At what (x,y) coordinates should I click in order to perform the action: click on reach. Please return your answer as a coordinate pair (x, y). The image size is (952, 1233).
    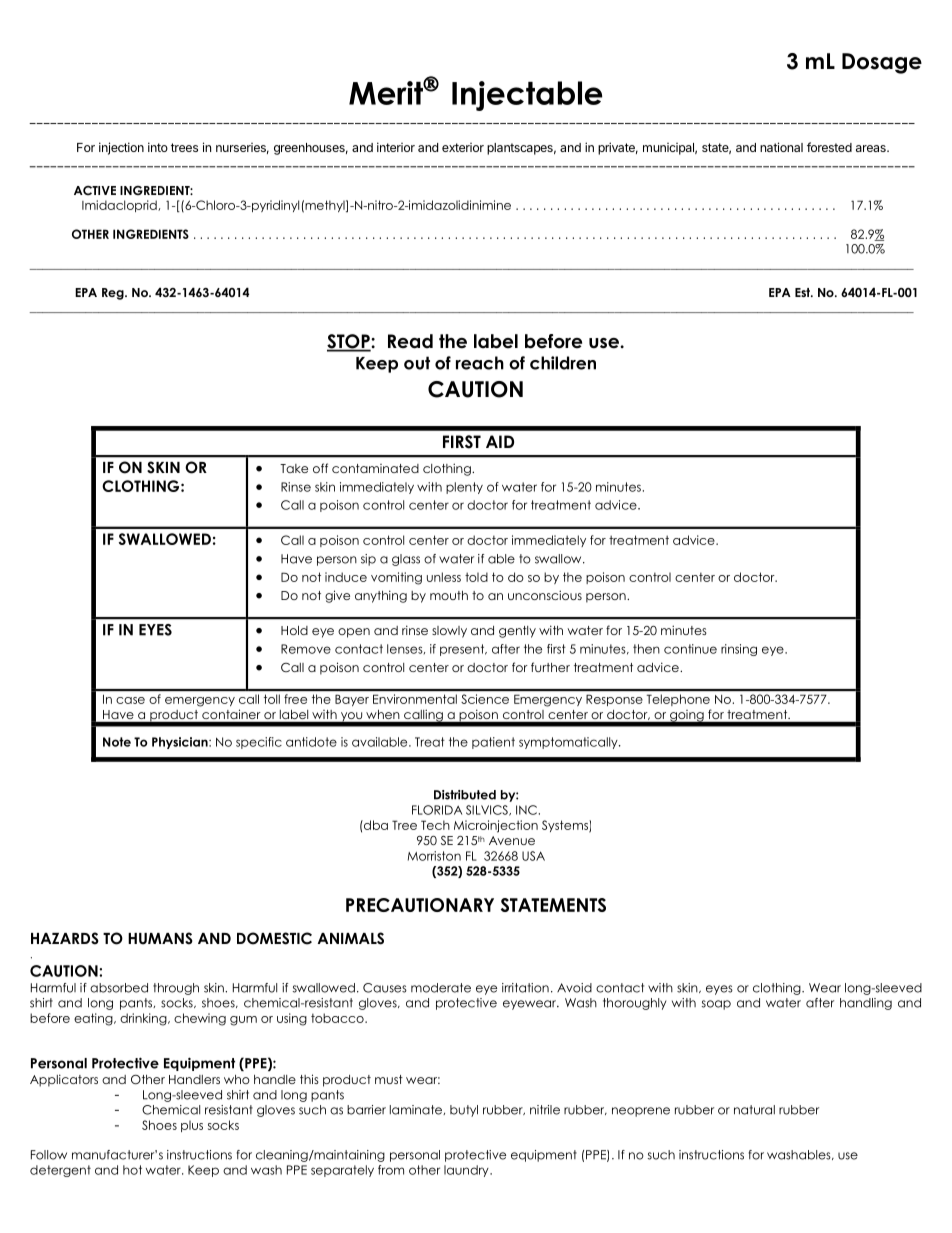
    Looking at the image, I should click on (480, 363).
